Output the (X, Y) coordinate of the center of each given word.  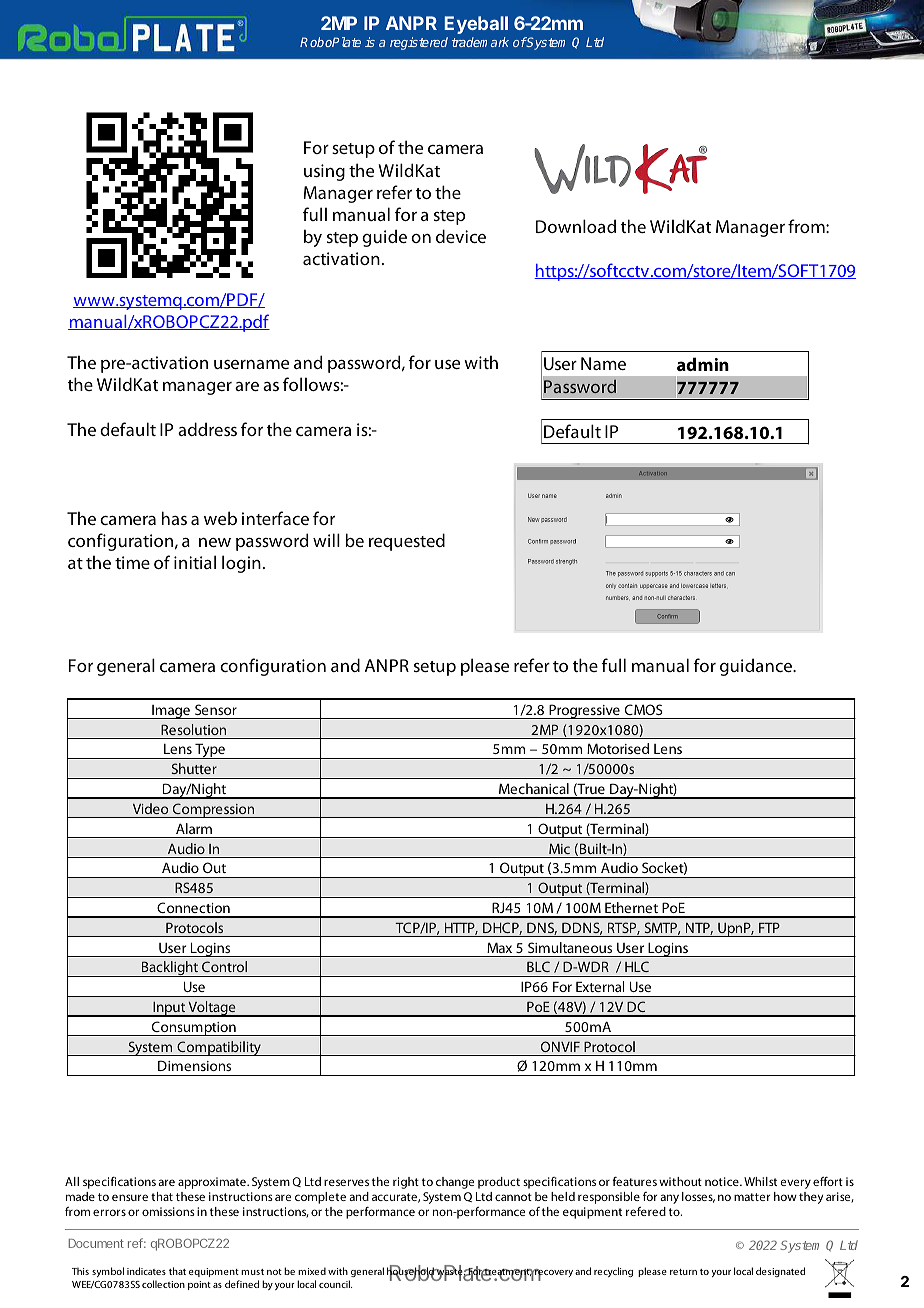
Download (576, 226)
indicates (146, 1271)
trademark (480, 42)
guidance (757, 667)
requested (407, 542)
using (324, 172)
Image (171, 712)
